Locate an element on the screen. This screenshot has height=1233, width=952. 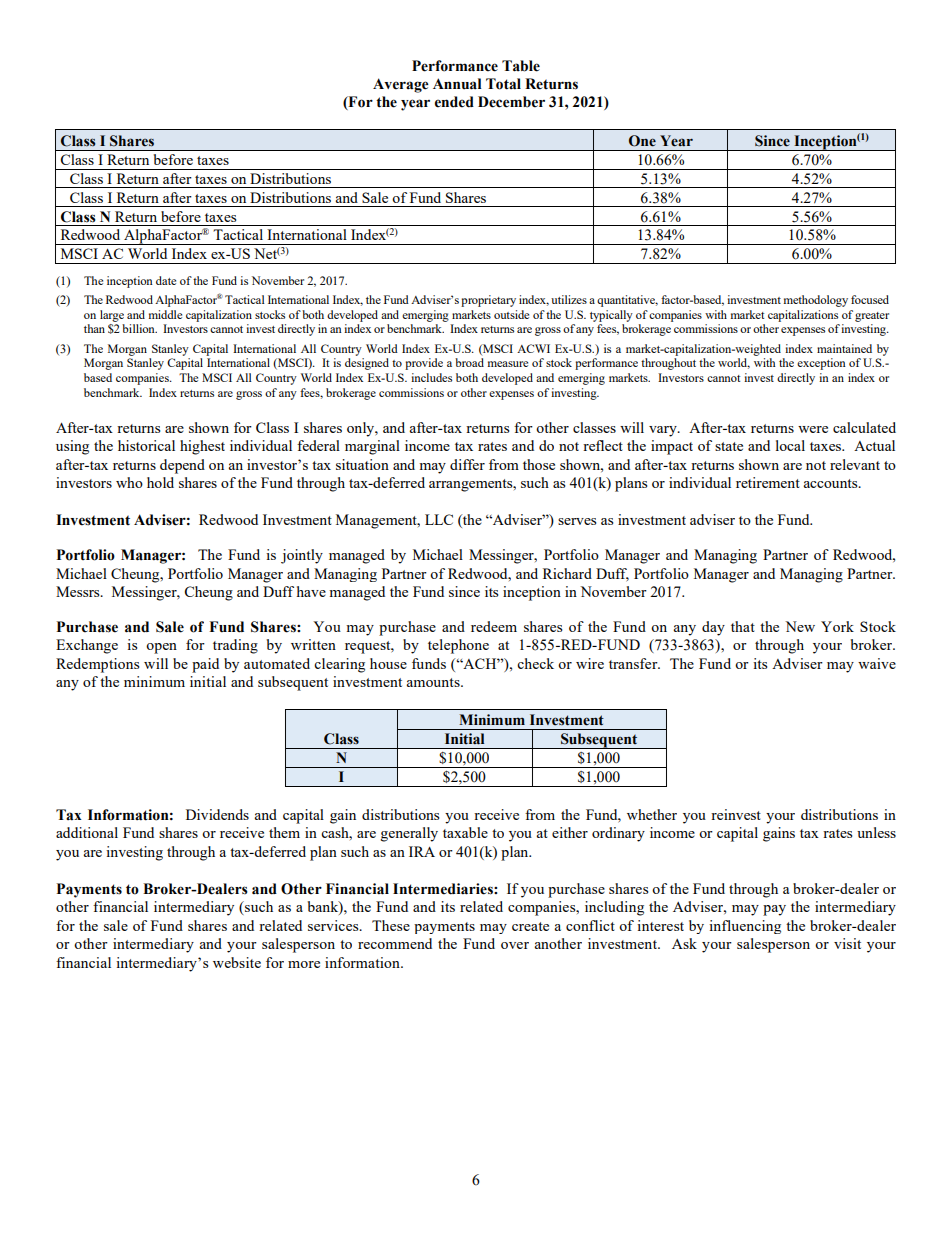
retirement is located at coordinates (768, 482).
